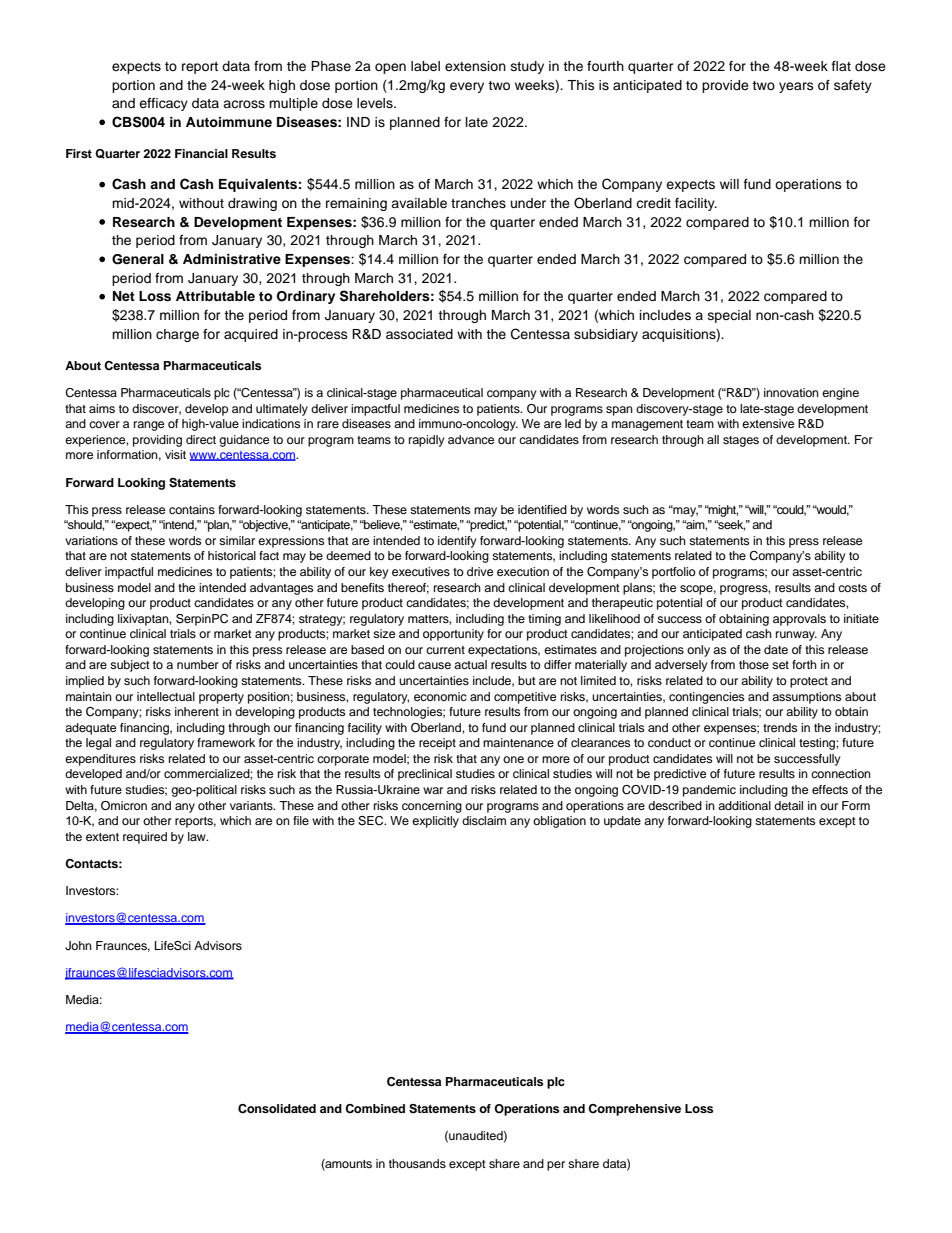 Image resolution: width=952 pixels, height=1233 pixels. Describe the element at coordinates (157, 441) in the image. I see `providing` at that location.
